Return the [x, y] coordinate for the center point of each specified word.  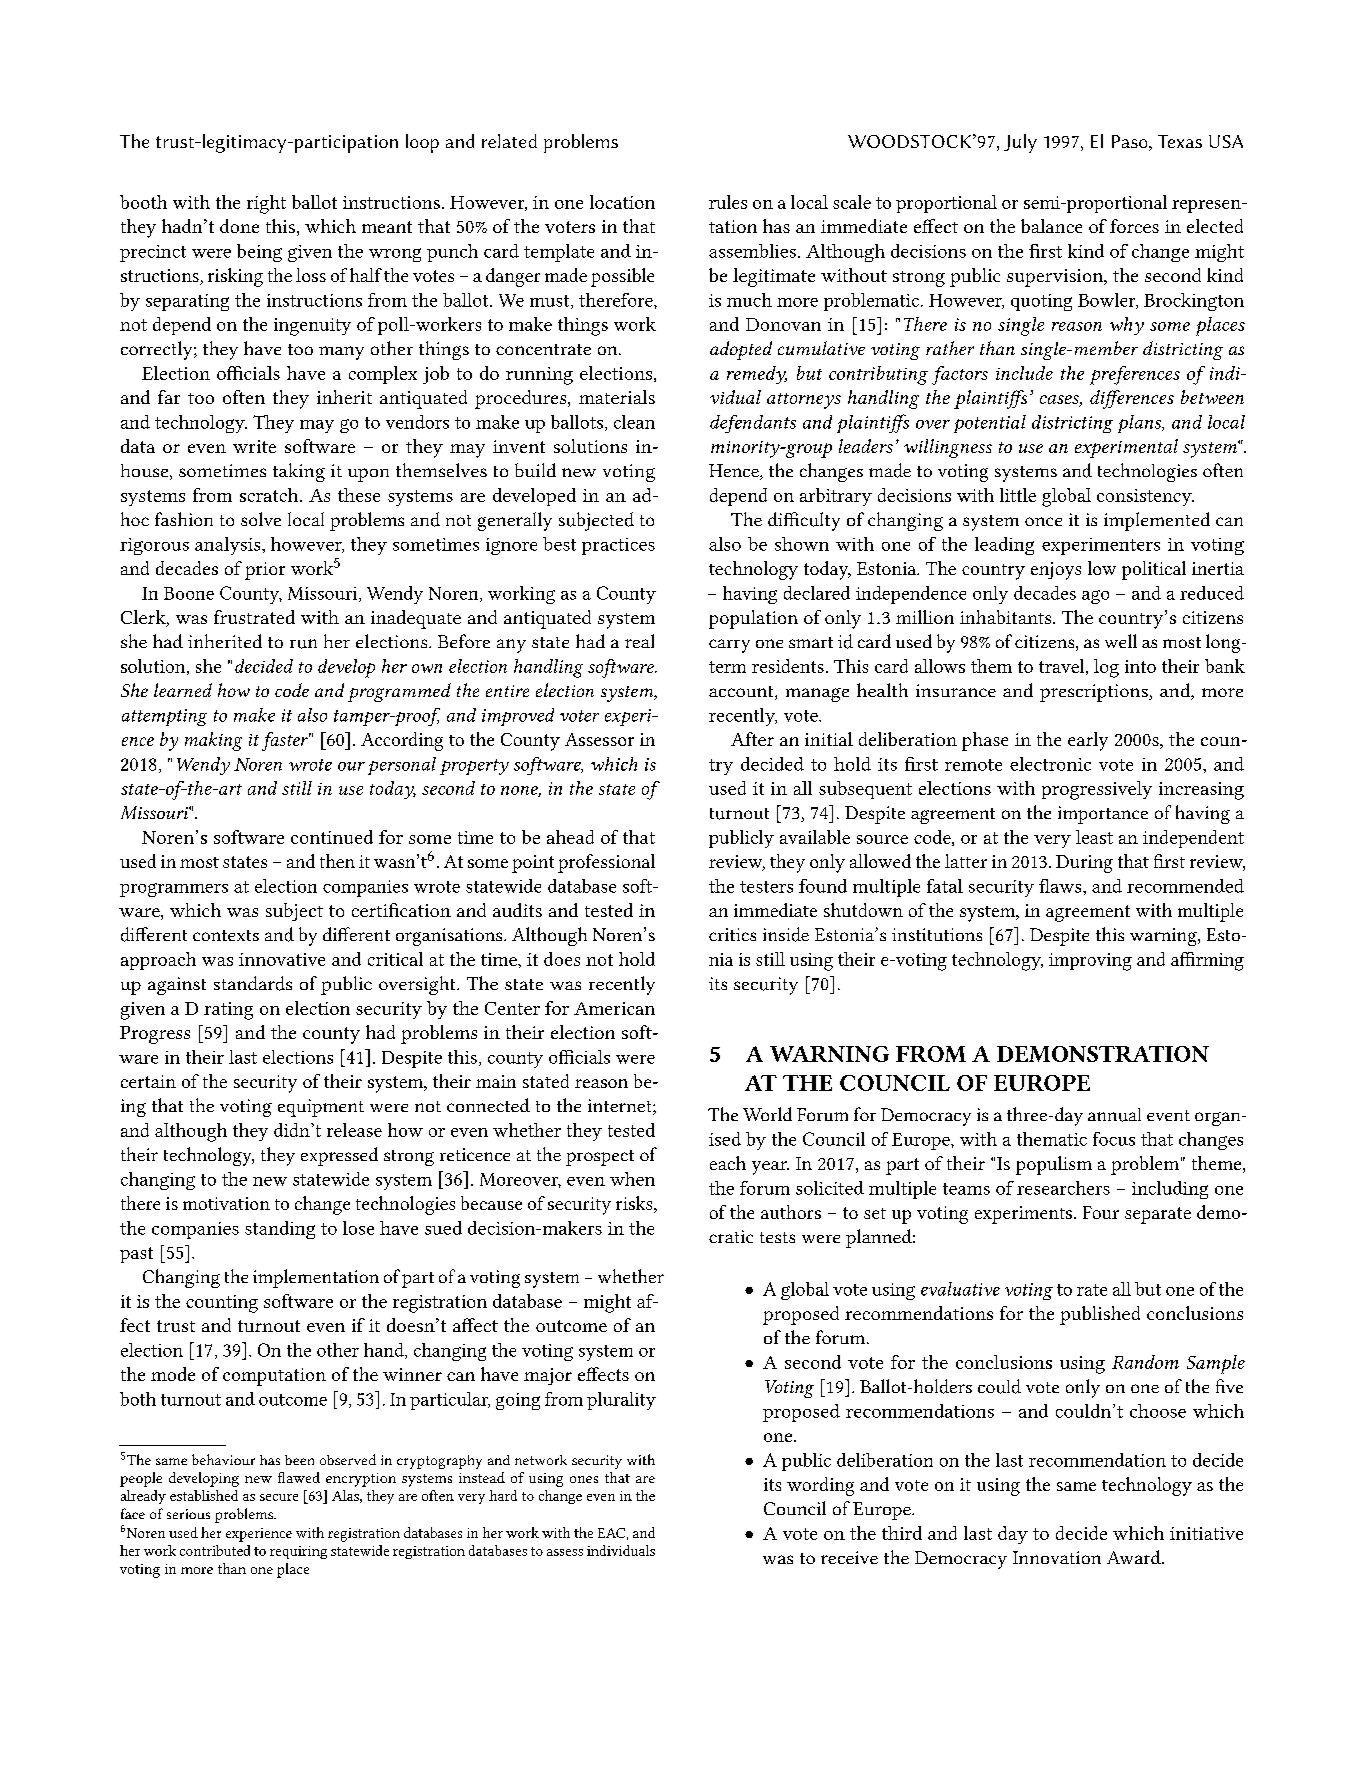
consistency [1145, 497]
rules [728, 202]
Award [1135, 1557]
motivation [226, 1203]
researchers [1063, 1188]
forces [1134, 226]
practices [618, 546]
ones [584, 1479]
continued [332, 837]
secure [279, 1497]
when [632, 1179]
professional [606, 863]
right [266, 204]
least [1094, 837]
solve [261, 519]
